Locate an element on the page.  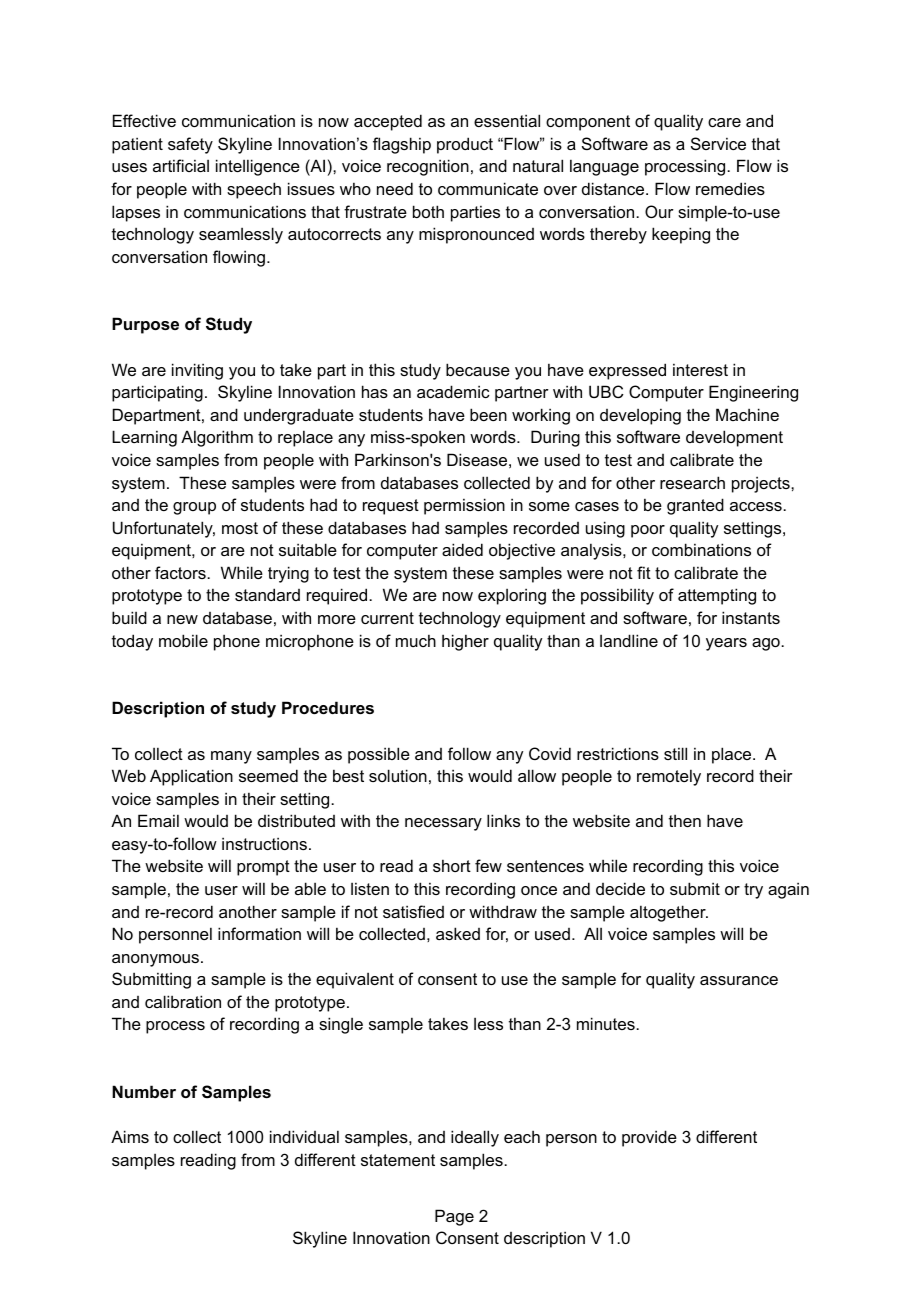
solution is located at coordinates (398, 775).
